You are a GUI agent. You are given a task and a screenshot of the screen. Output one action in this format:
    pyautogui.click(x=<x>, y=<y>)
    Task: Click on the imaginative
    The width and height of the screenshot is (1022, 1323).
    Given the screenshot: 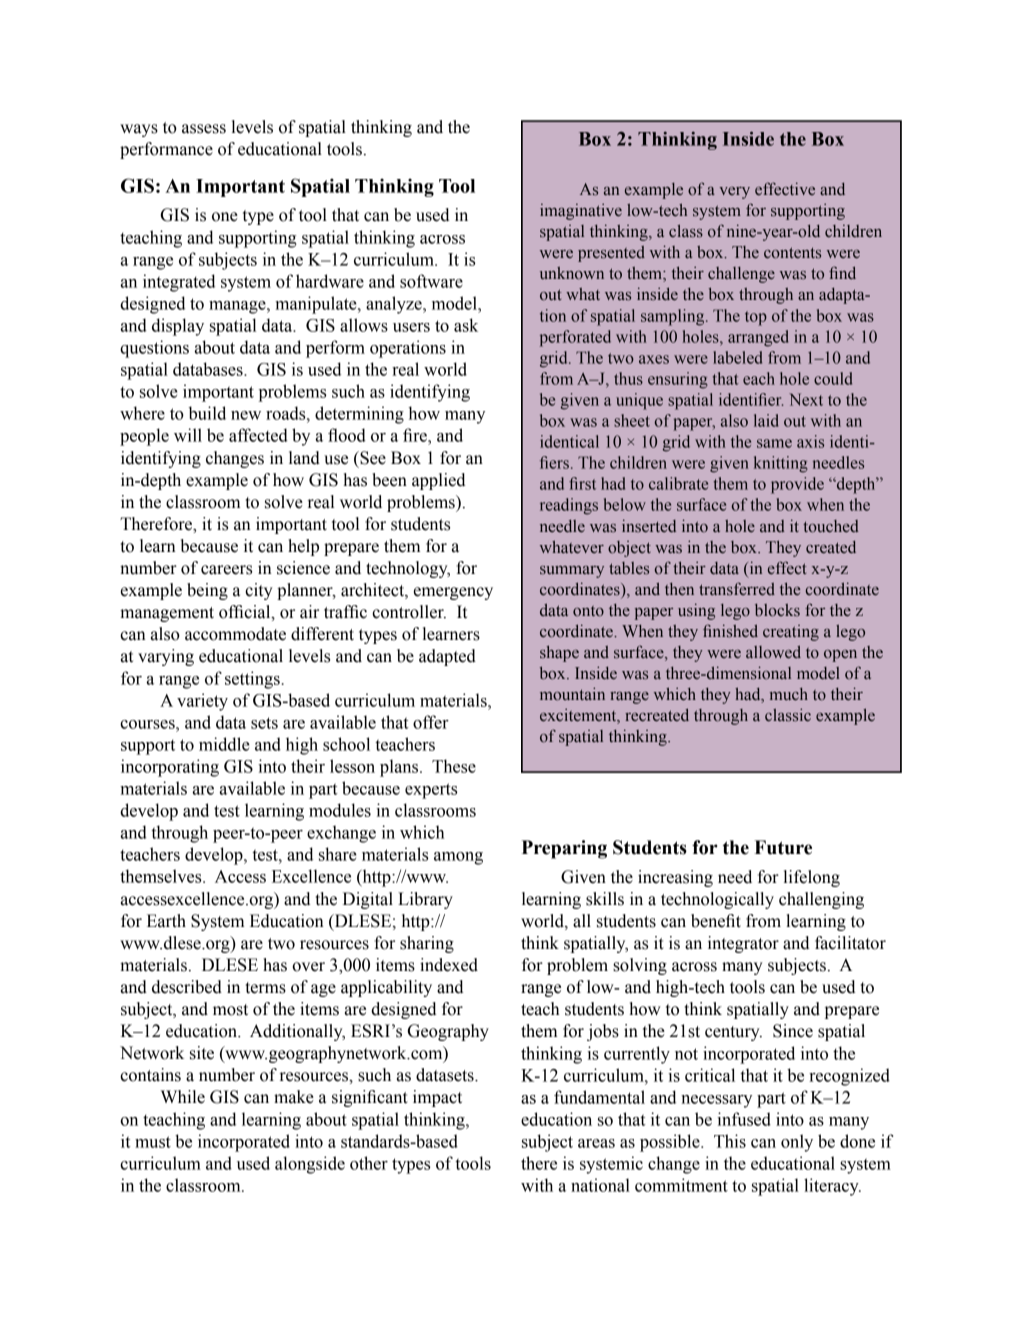 What is the action you would take?
    pyautogui.click(x=581, y=212)
